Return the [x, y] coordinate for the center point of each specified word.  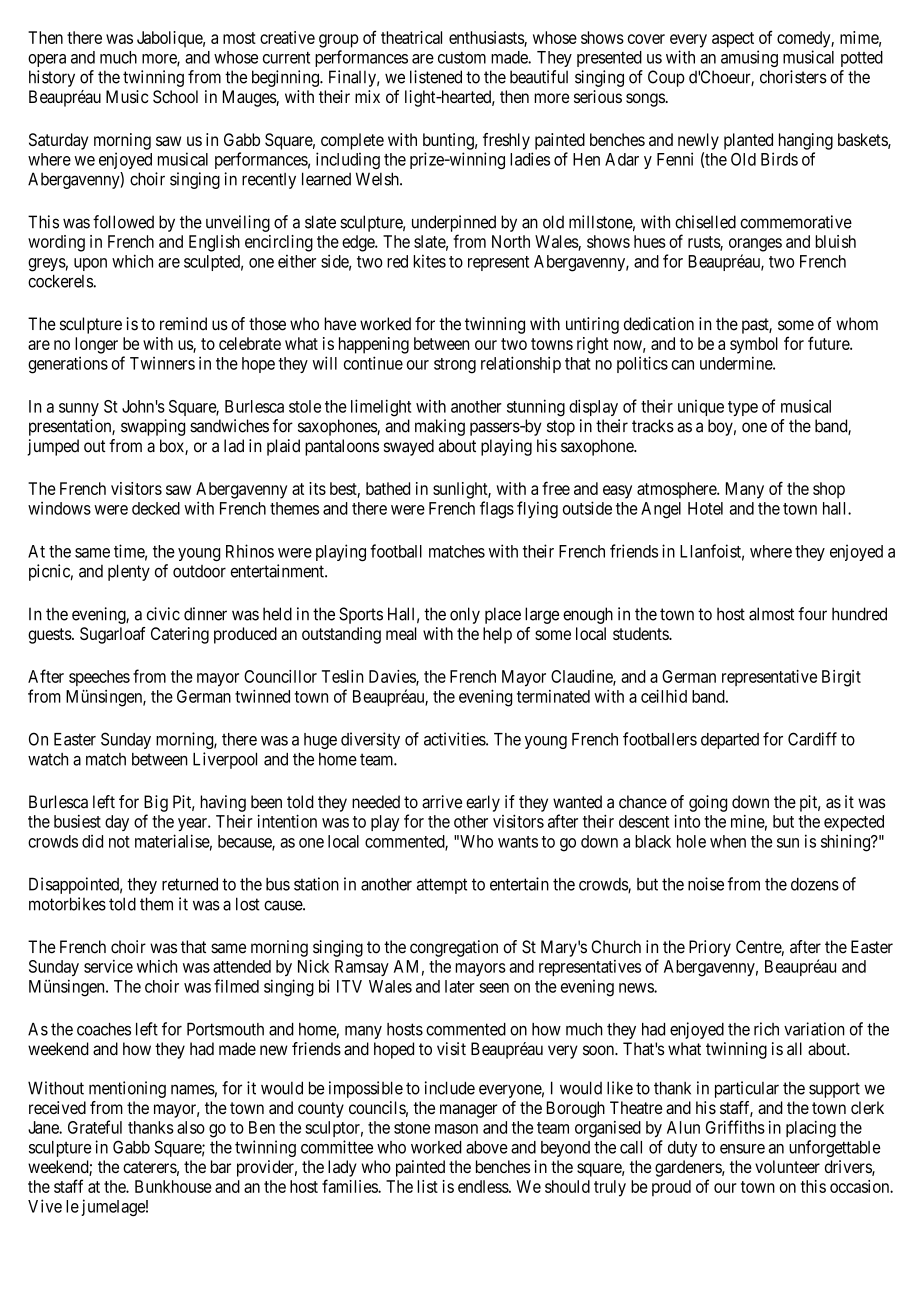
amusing [749, 58]
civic [163, 614]
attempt [442, 886]
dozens [815, 884]
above [487, 1147]
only [465, 615]
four [812, 614]
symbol [754, 345]
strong [455, 366]
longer [96, 345]
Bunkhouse [173, 1186]
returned [190, 884]
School [175, 97]
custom [462, 58]
